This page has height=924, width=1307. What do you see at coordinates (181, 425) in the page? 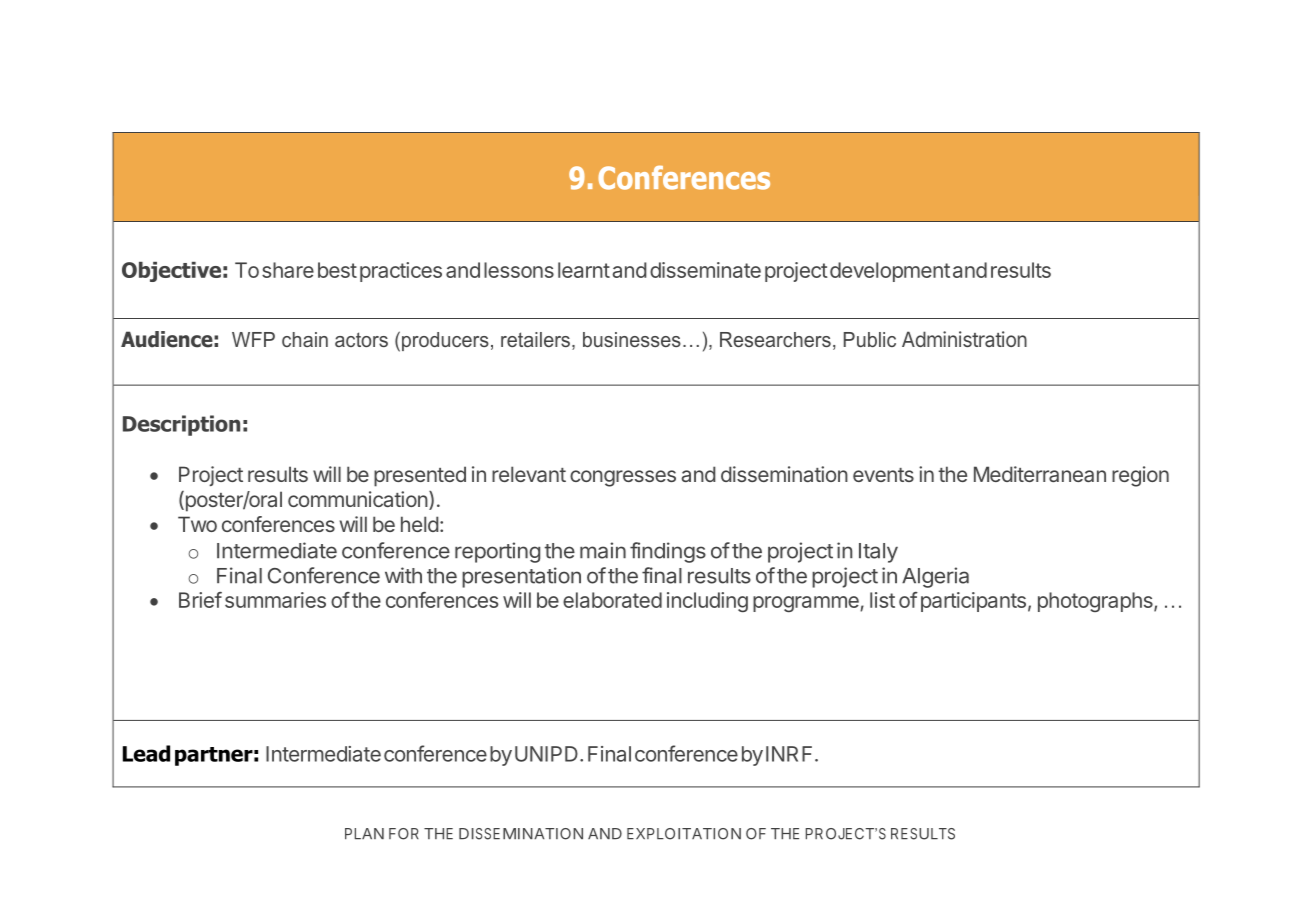
I see `Description` at bounding box center [181, 425].
